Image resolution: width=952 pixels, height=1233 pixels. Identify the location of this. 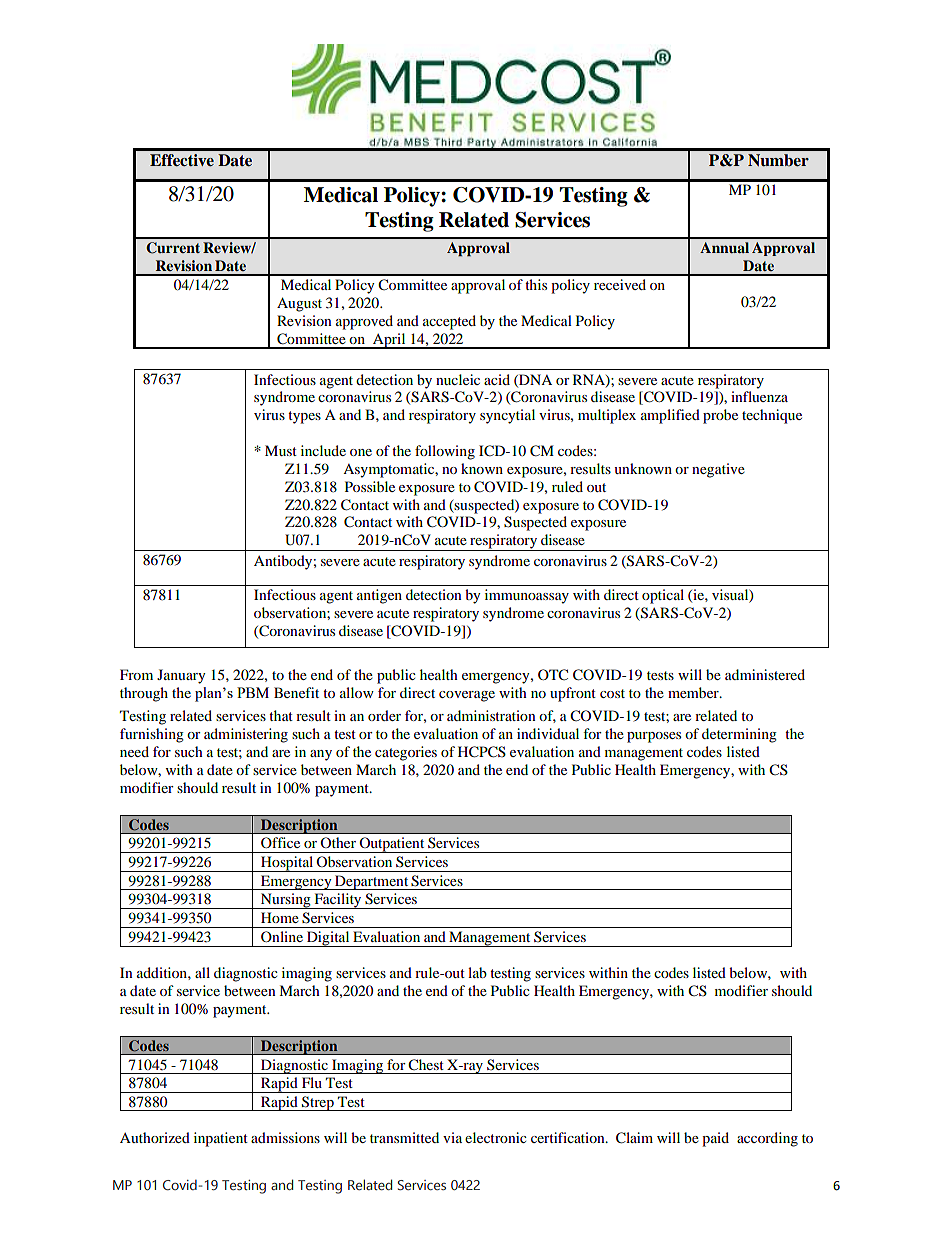
(536, 284).
